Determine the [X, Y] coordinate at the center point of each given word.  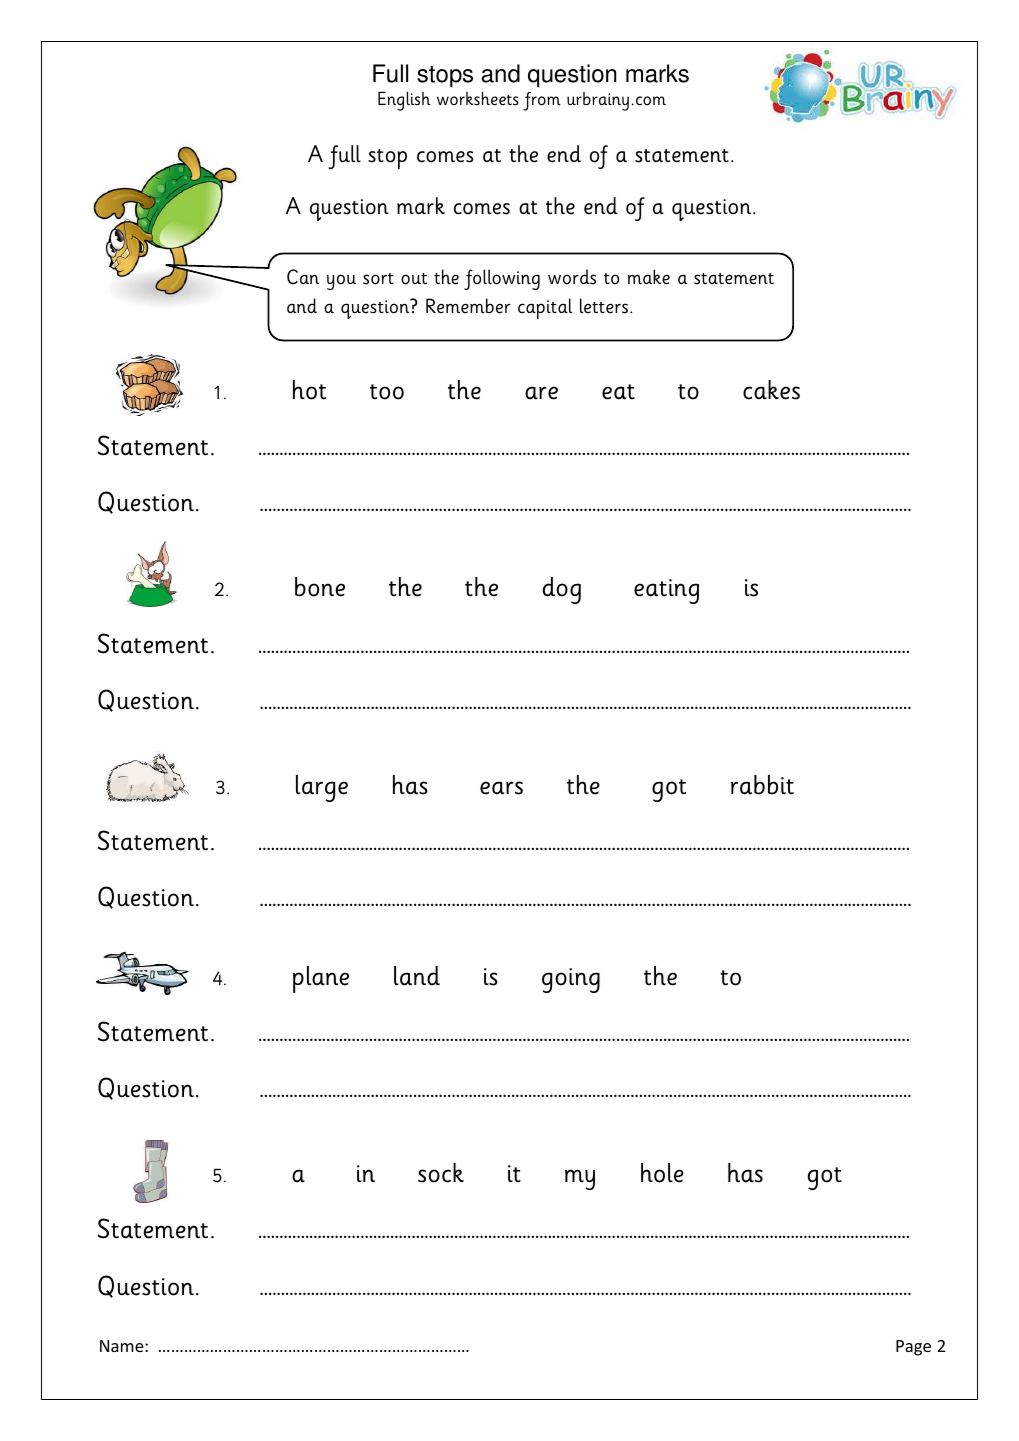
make [649, 277]
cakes [771, 390]
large [322, 788]
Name [123, 1346]
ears [501, 788]
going [571, 980]
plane [321, 979]
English [404, 101]
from [542, 101]
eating [666, 591]
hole [662, 1173]
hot [309, 390]
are [541, 393]
